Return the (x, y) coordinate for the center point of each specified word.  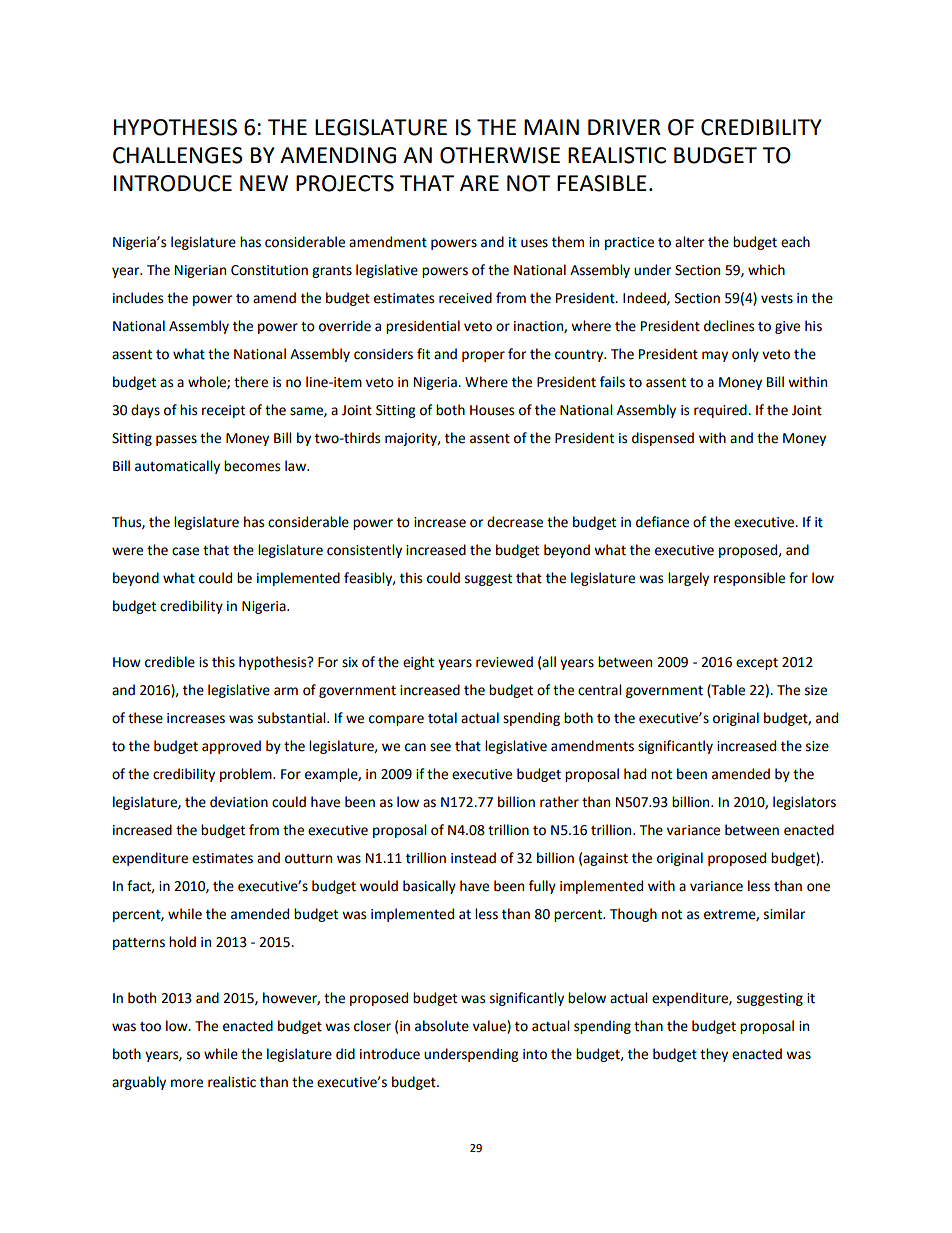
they (714, 1055)
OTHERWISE (500, 155)
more (187, 1083)
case (185, 551)
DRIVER (624, 127)
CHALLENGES (178, 155)
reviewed (504, 662)
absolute (442, 1026)
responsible (749, 579)
